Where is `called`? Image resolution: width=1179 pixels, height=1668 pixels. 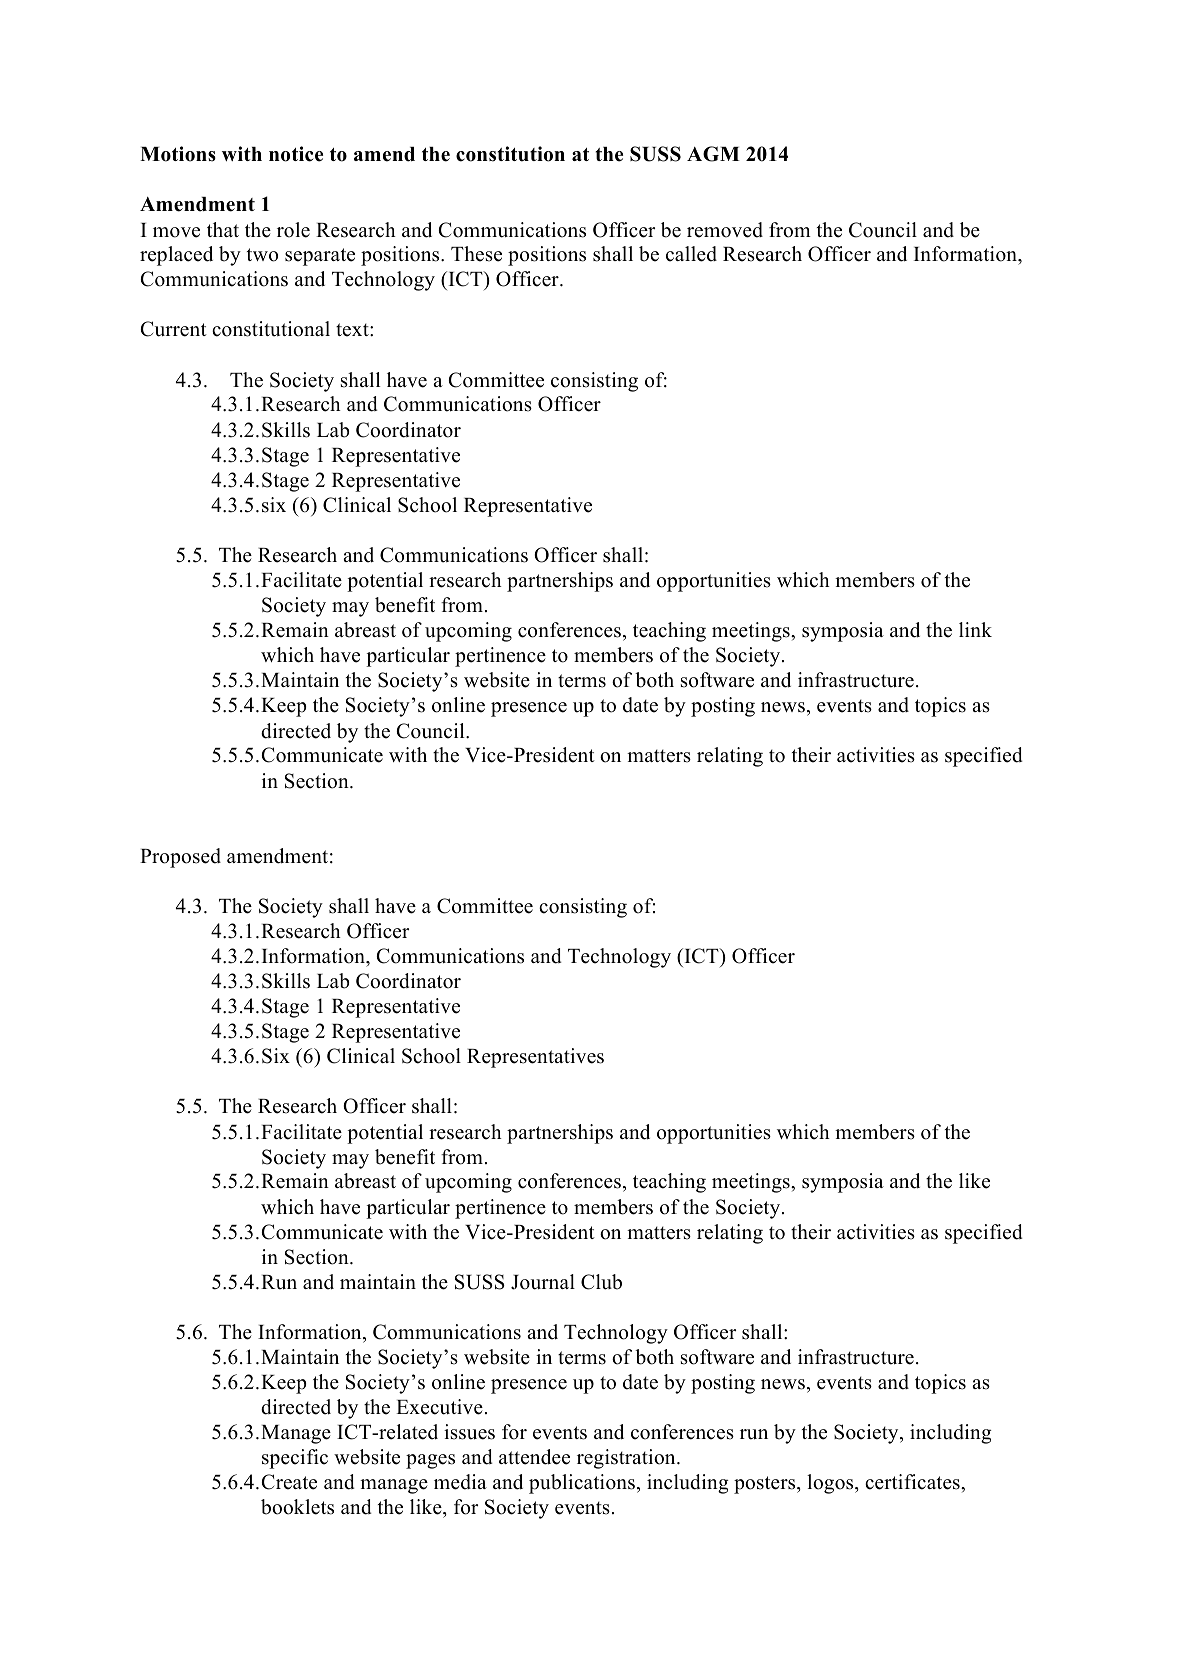 called is located at coordinates (691, 254).
